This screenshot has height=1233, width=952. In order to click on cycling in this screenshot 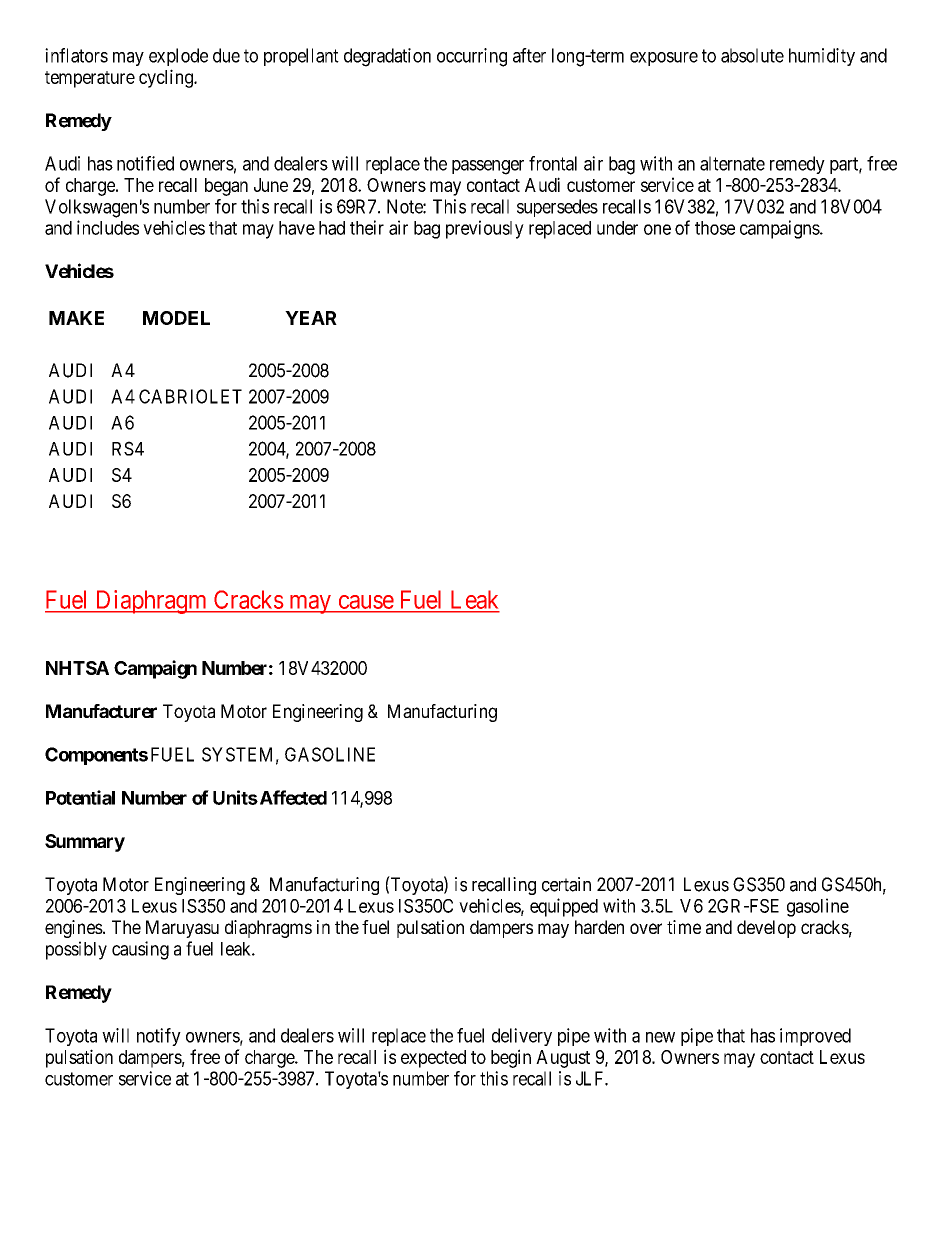, I will do `click(167, 78)`.
